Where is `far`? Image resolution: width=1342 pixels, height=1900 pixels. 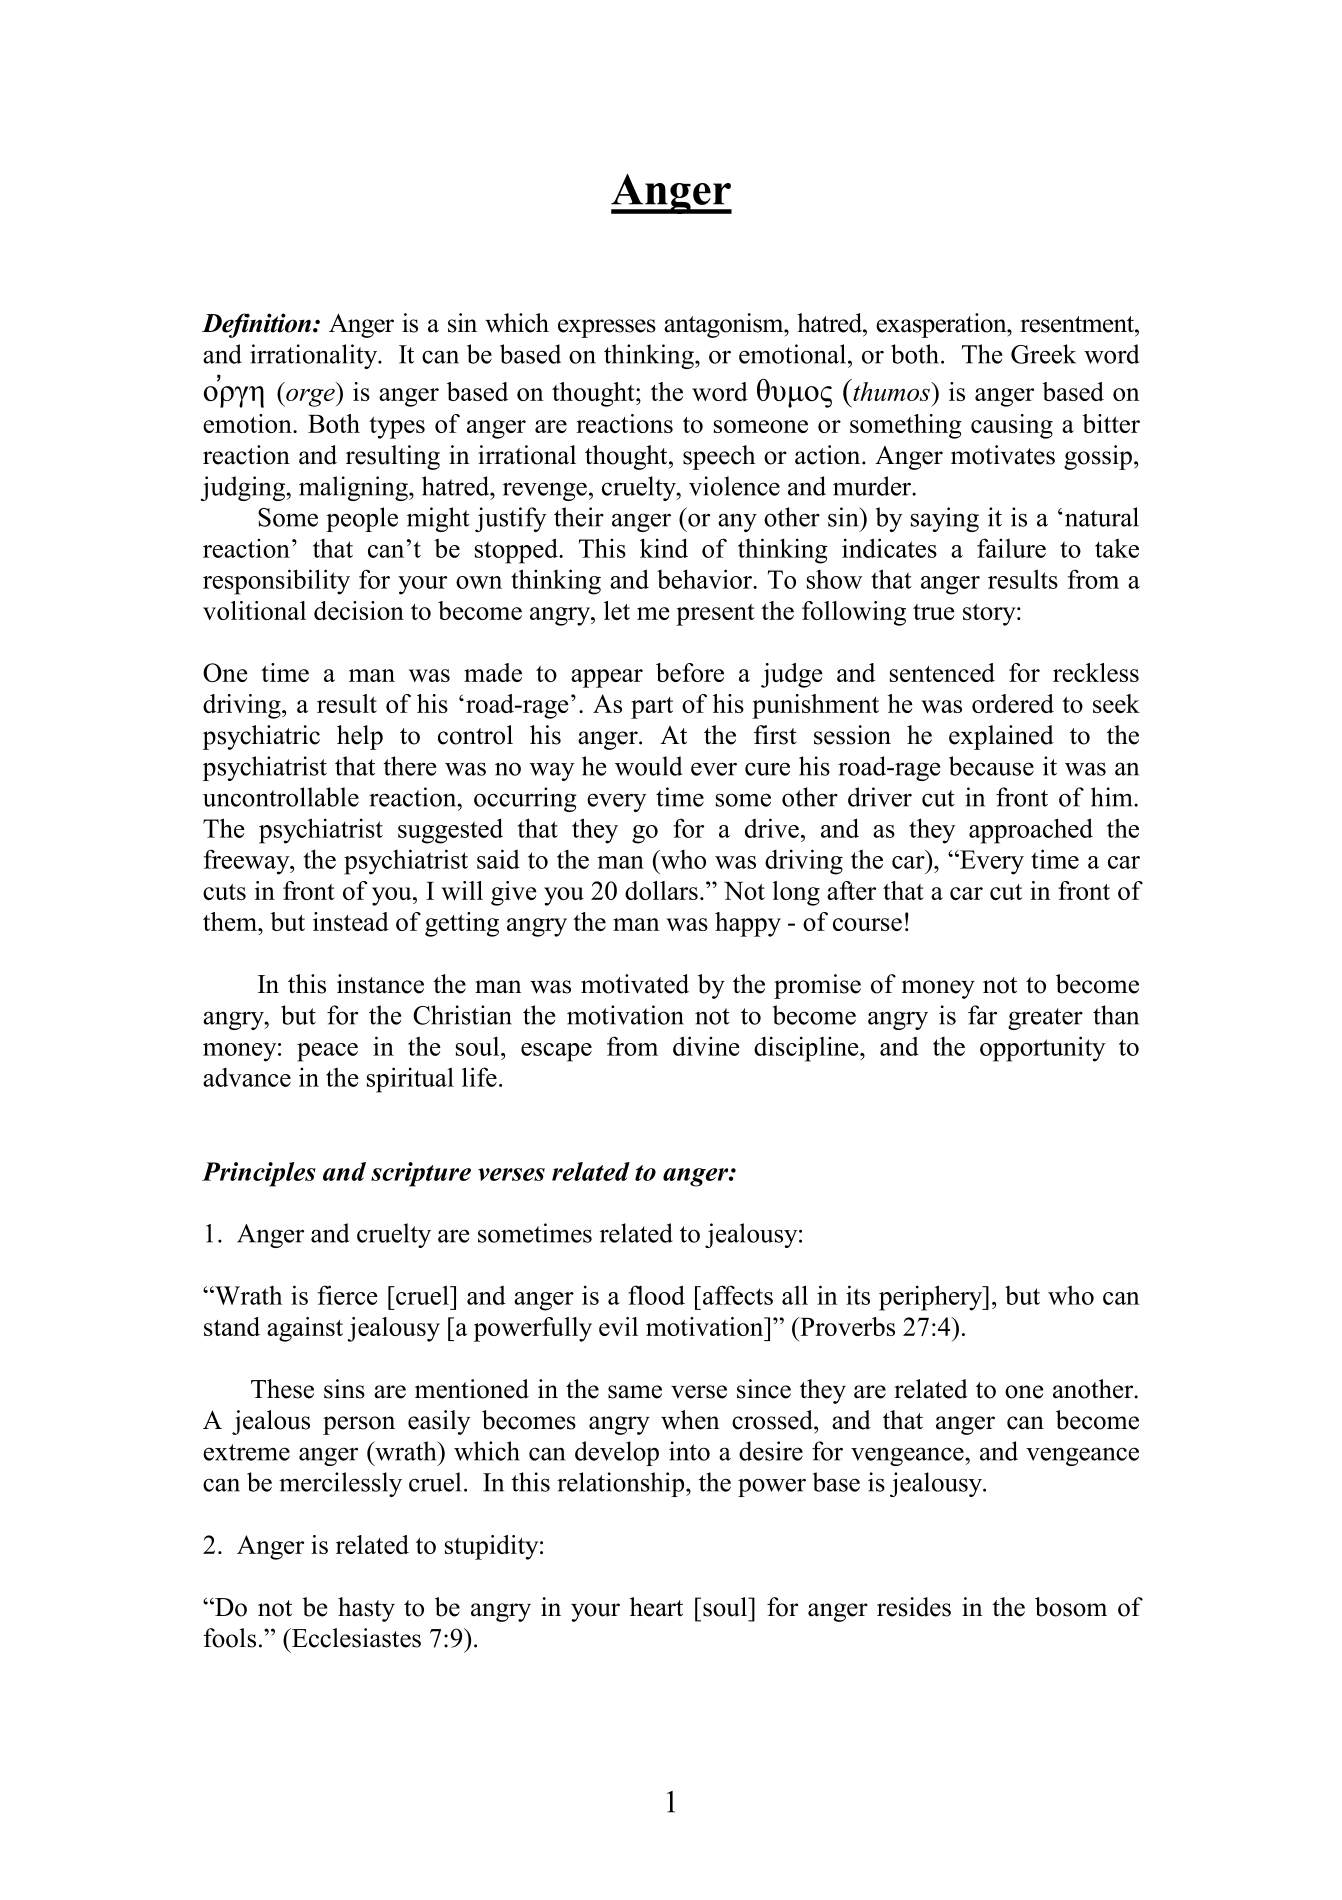 far is located at coordinates (982, 1015).
